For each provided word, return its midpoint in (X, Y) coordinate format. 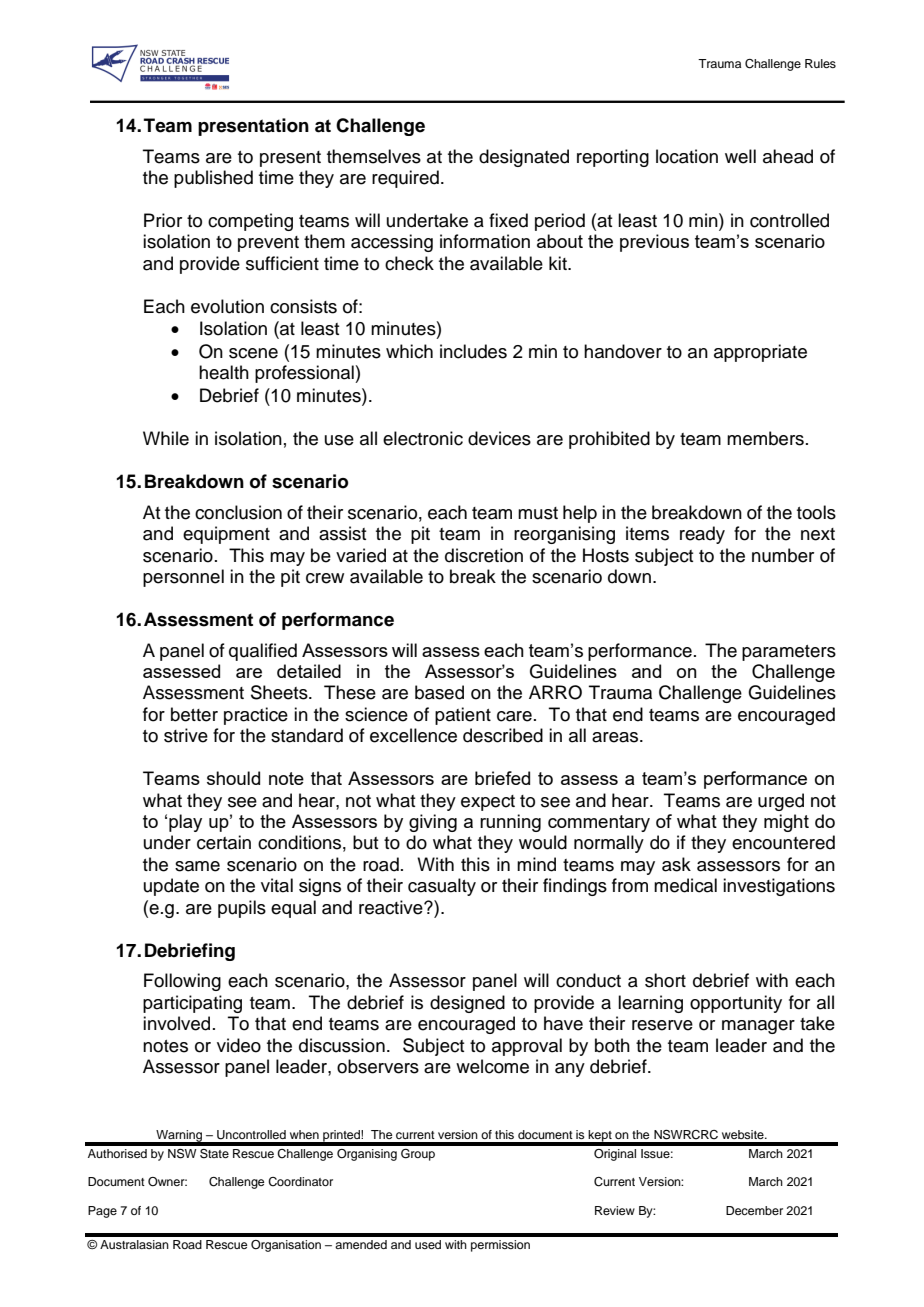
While (166, 438)
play (185, 823)
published (213, 179)
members (765, 438)
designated (524, 158)
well (740, 156)
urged (781, 802)
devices (499, 438)
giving (433, 823)
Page (102, 1212)
